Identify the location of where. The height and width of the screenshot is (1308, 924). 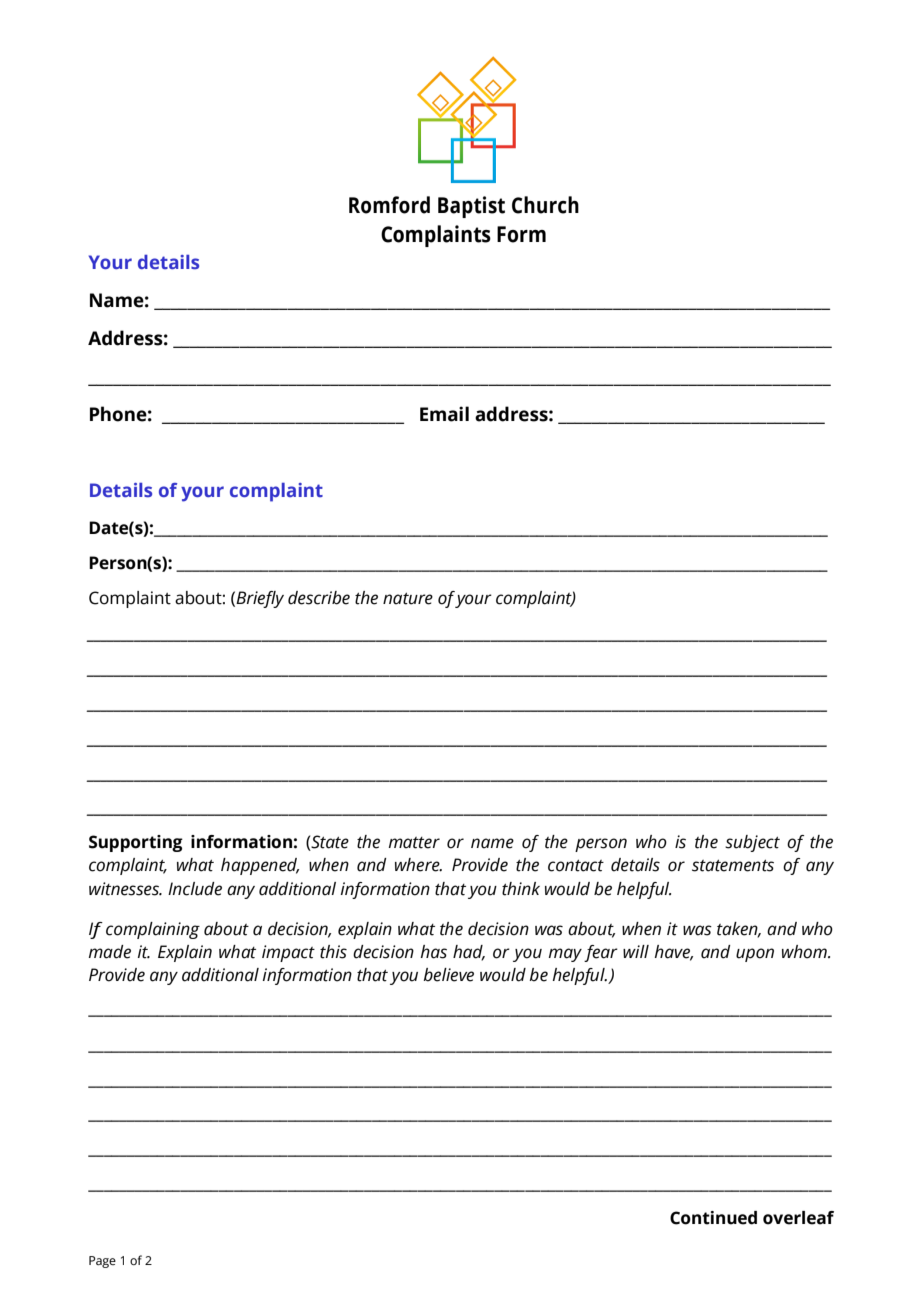
(418, 865).
